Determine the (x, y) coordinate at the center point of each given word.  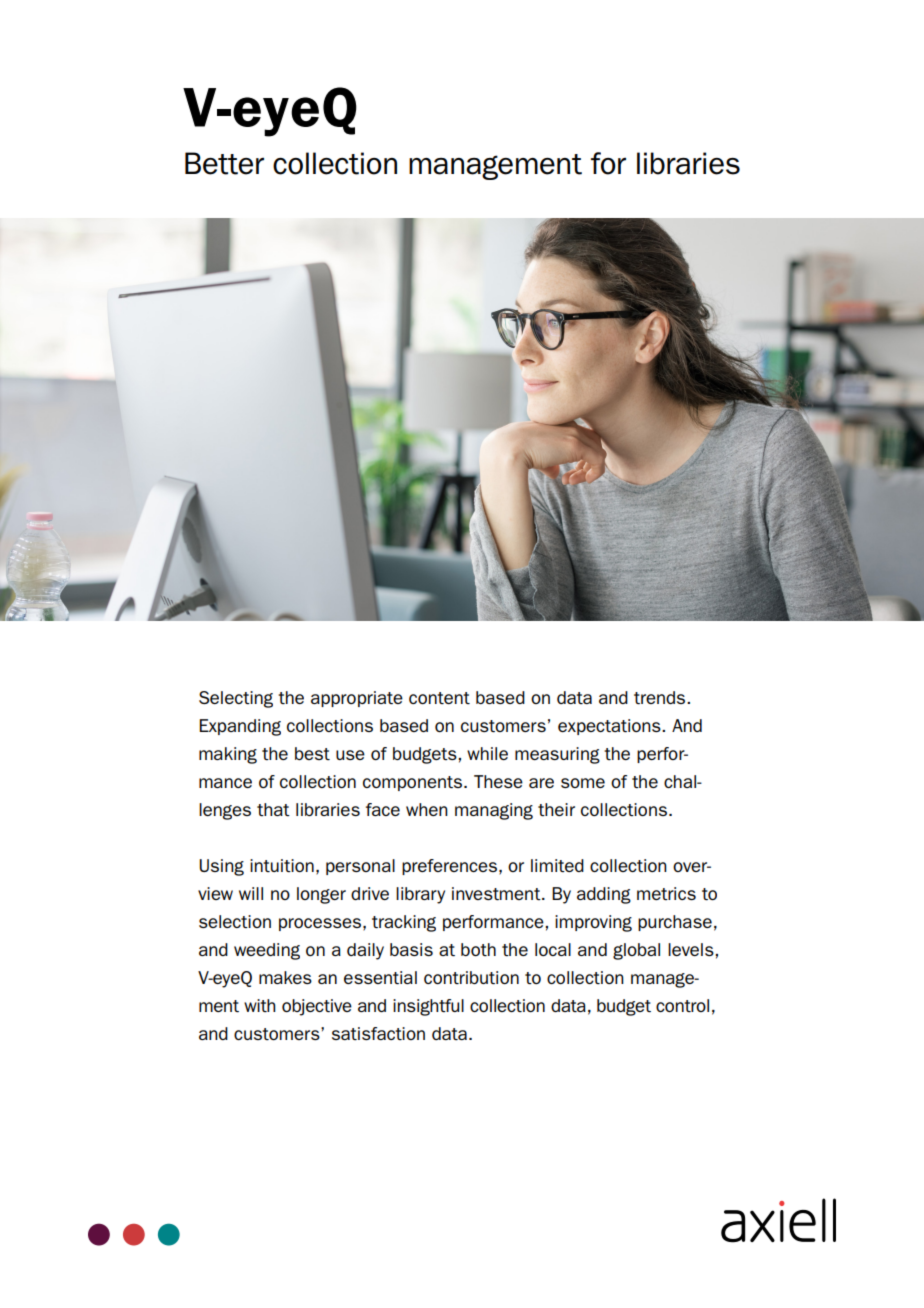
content (439, 698)
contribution (471, 977)
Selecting (236, 699)
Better (224, 163)
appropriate (357, 699)
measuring (557, 755)
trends (661, 697)
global (636, 951)
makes (285, 977)
